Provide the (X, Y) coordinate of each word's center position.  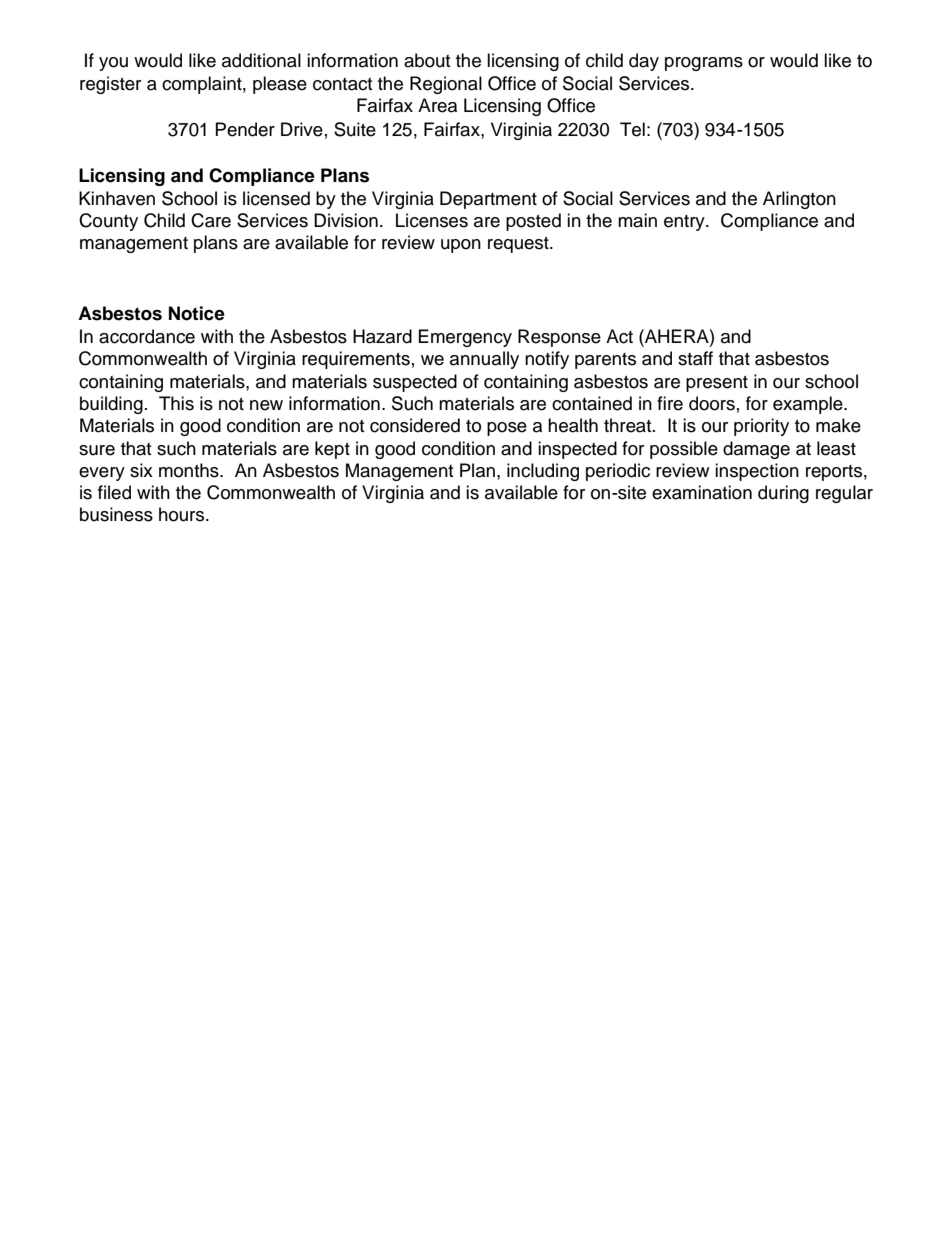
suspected (415, 383)
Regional (446, 85)
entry (685, 223)
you (113, 64)
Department (488, 200)
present (717, 384)
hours (183, 514)
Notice (197, 313)
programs (704, 64)
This (176, 403)
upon (461, 246)
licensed (276, 198)
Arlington (799, 200)
